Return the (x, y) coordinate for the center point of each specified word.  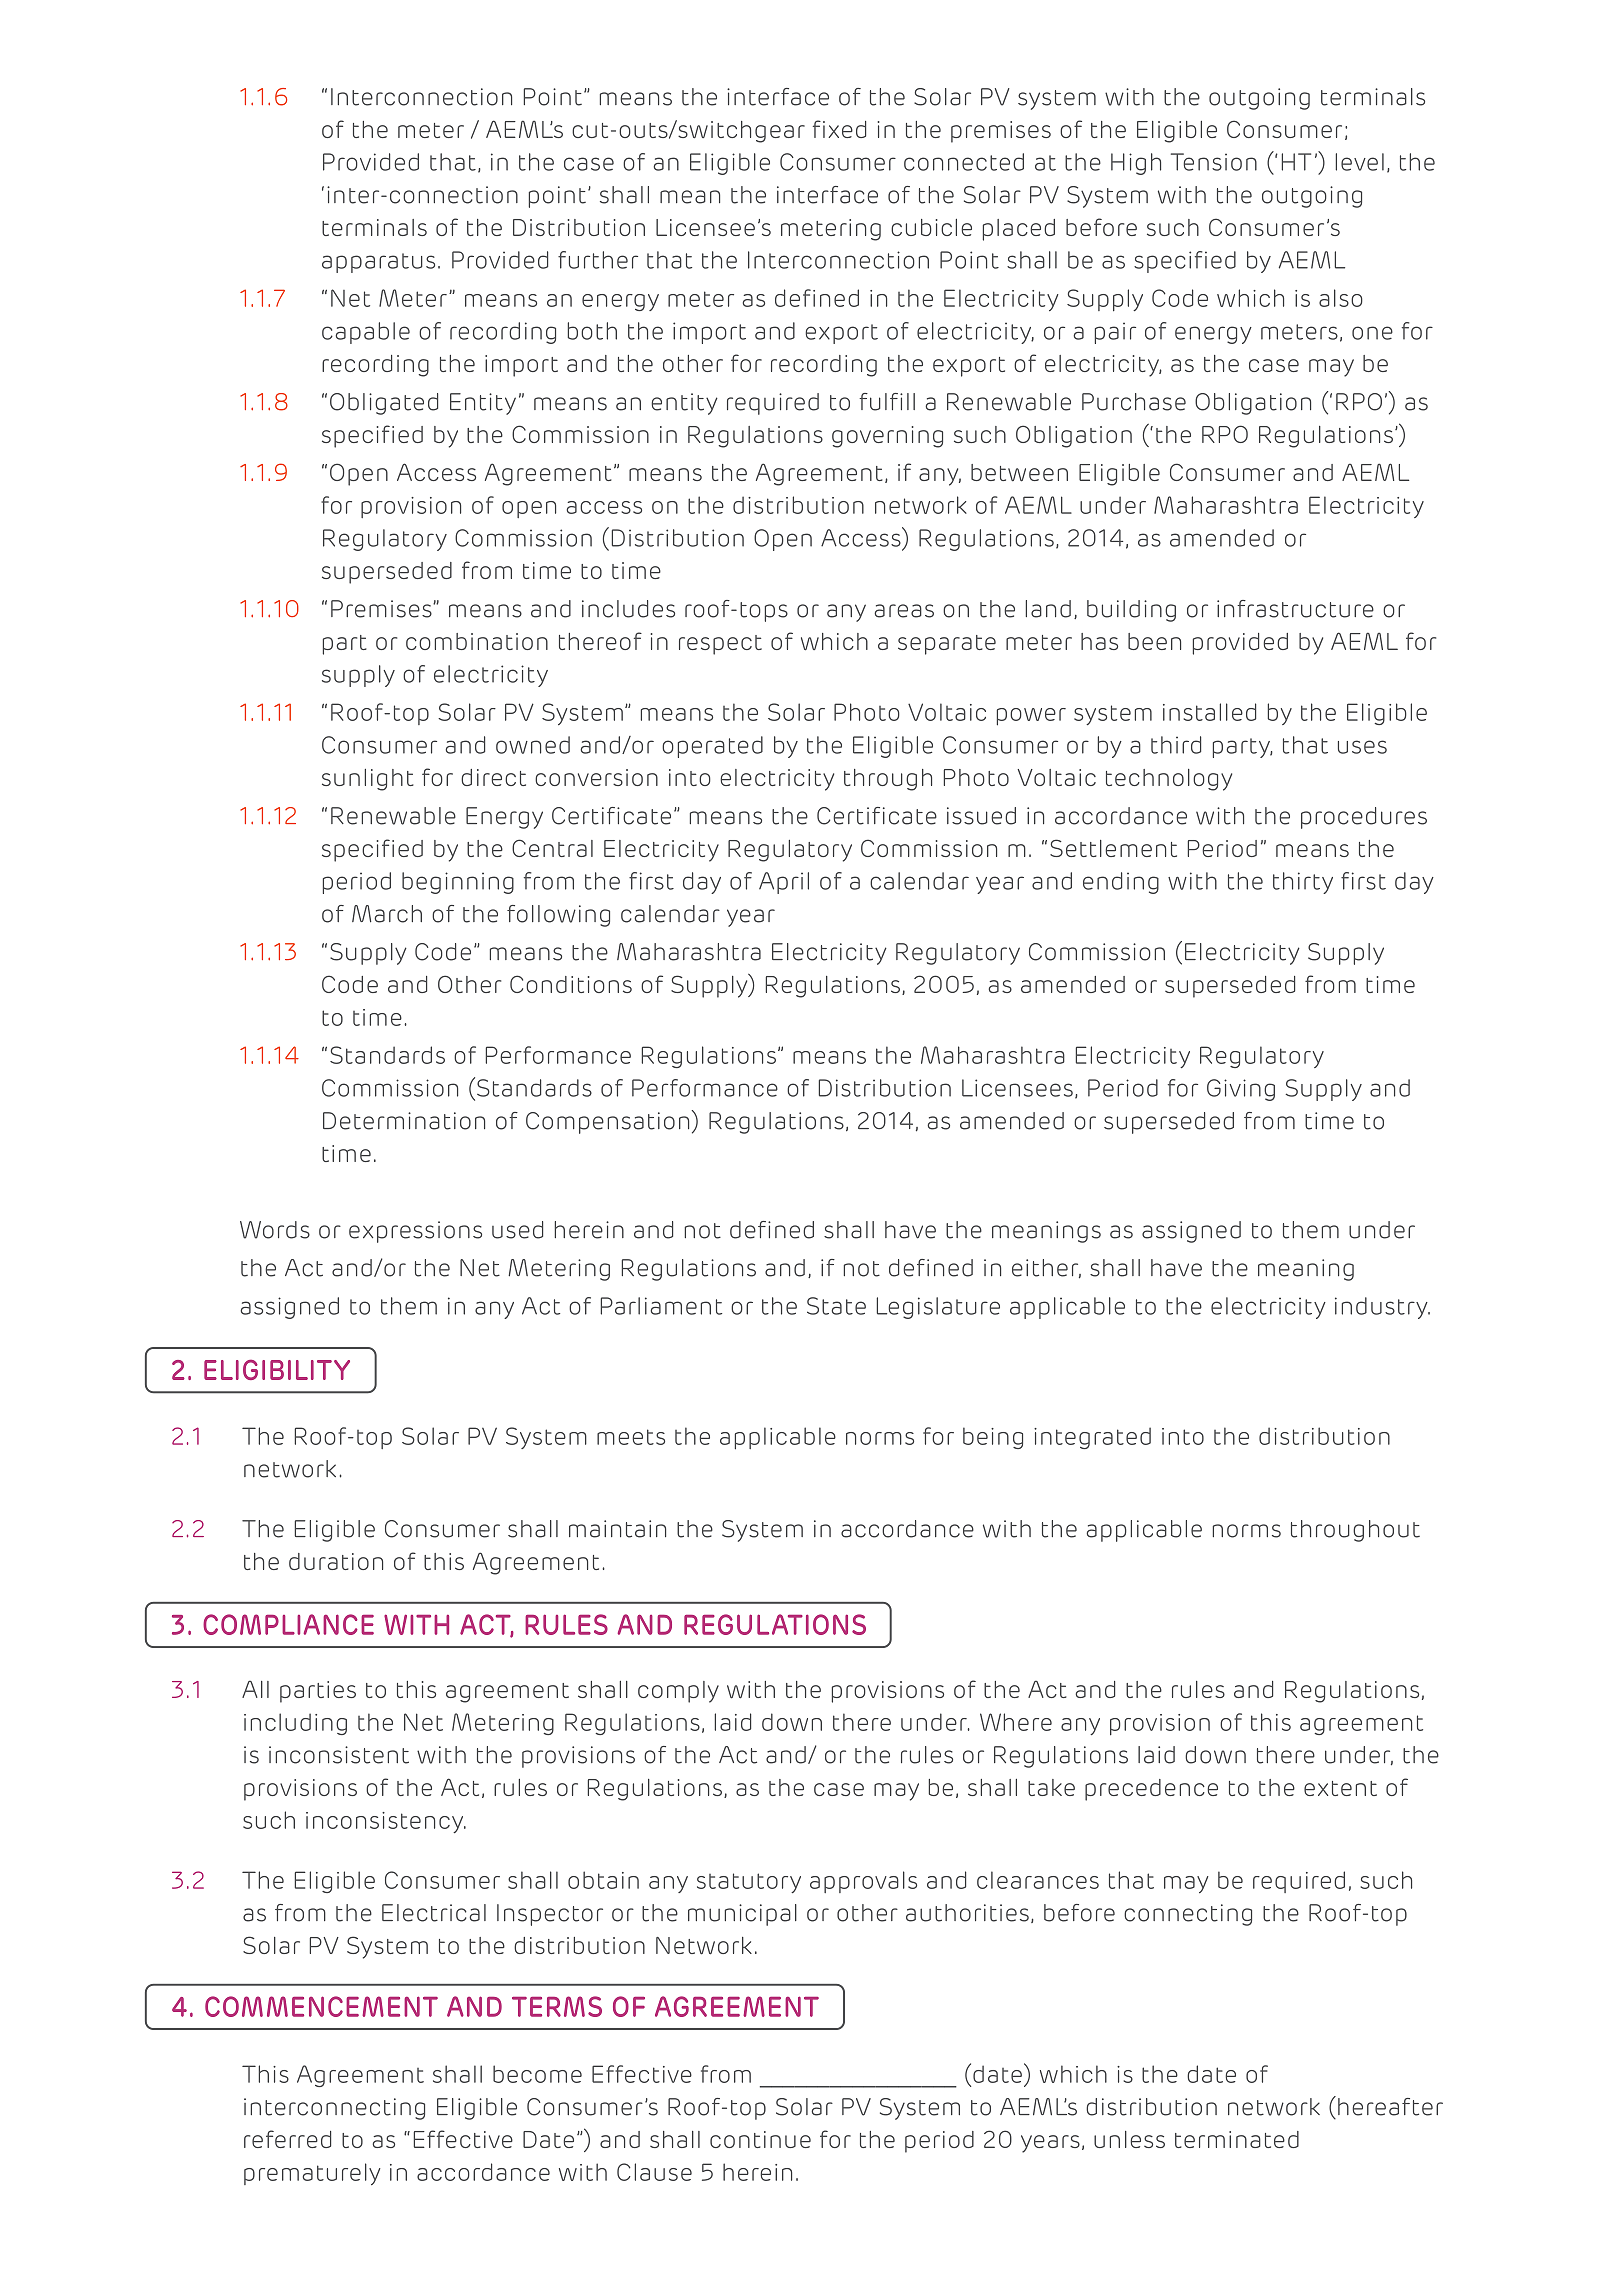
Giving (1241, 1090)
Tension (1214, 162)
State (836, 1306)
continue (760, 2139)
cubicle (931, 227)
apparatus (378, 263)
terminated (1237, 2139)
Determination (404, 1121)
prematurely (312, 2174)
